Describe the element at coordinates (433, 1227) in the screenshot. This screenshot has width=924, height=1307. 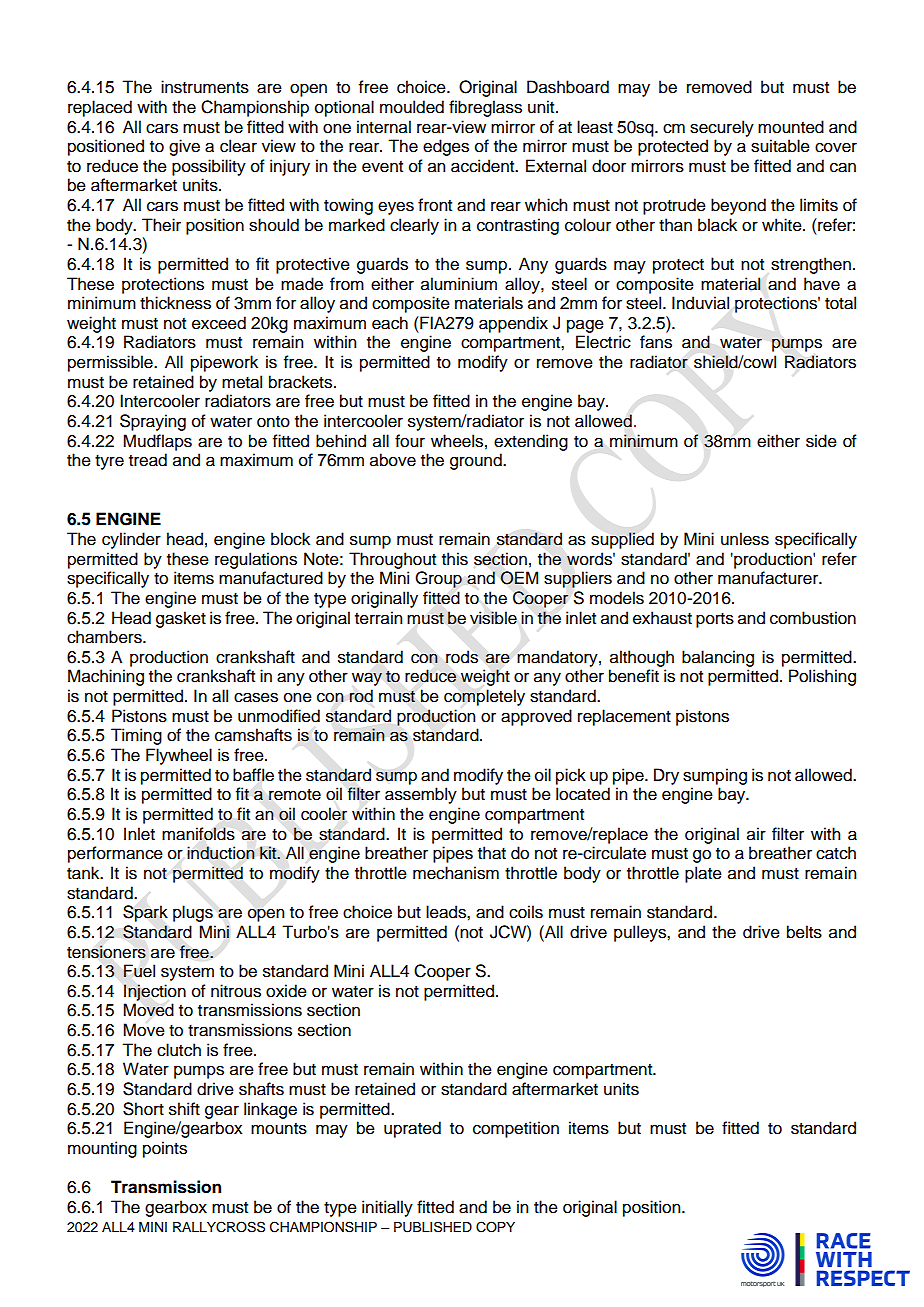
I see `PUBLISHED` at that location.
